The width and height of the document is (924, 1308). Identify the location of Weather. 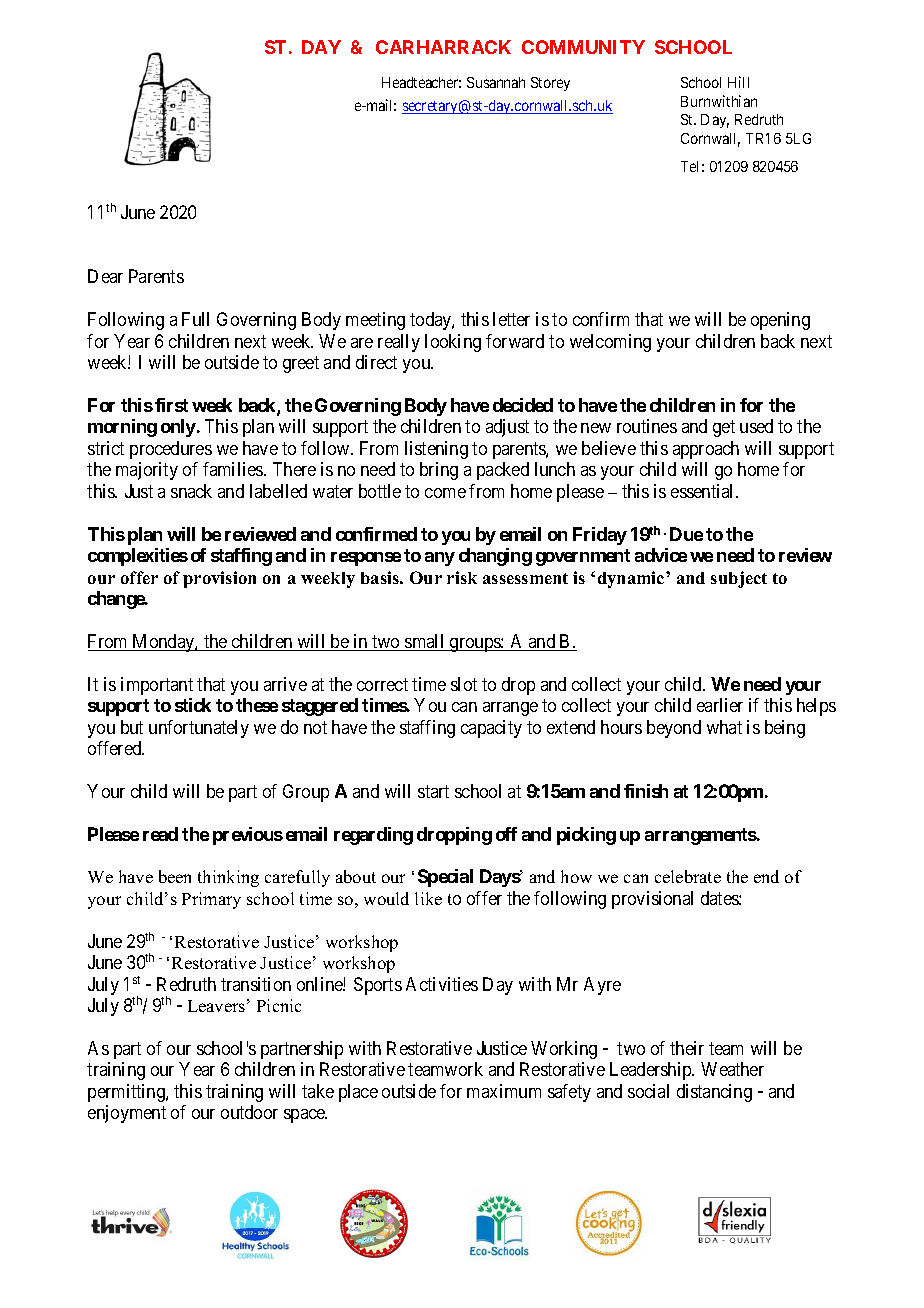
(732, 1069).
